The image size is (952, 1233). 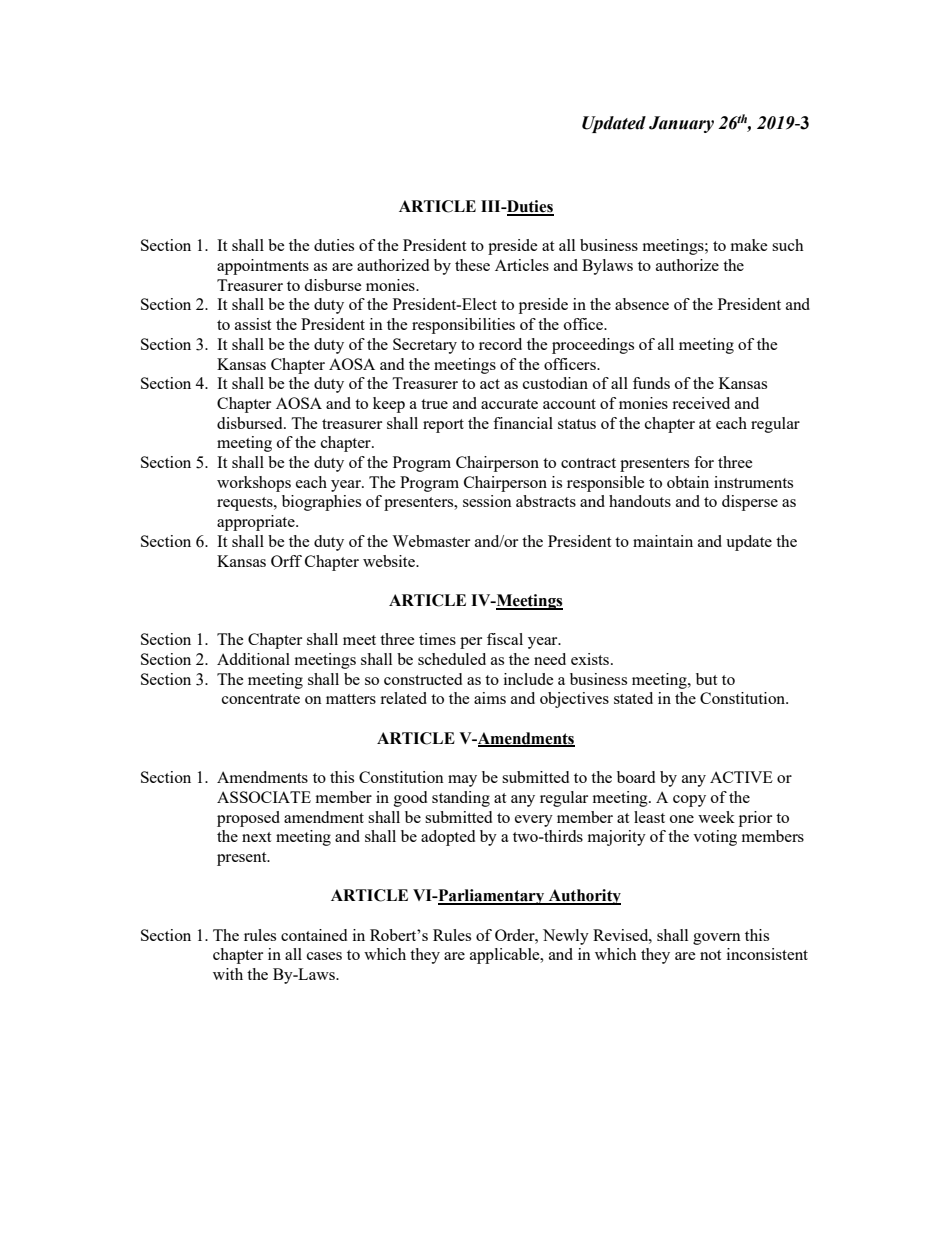 I want to click on keep, so click(x=389, y=405).
